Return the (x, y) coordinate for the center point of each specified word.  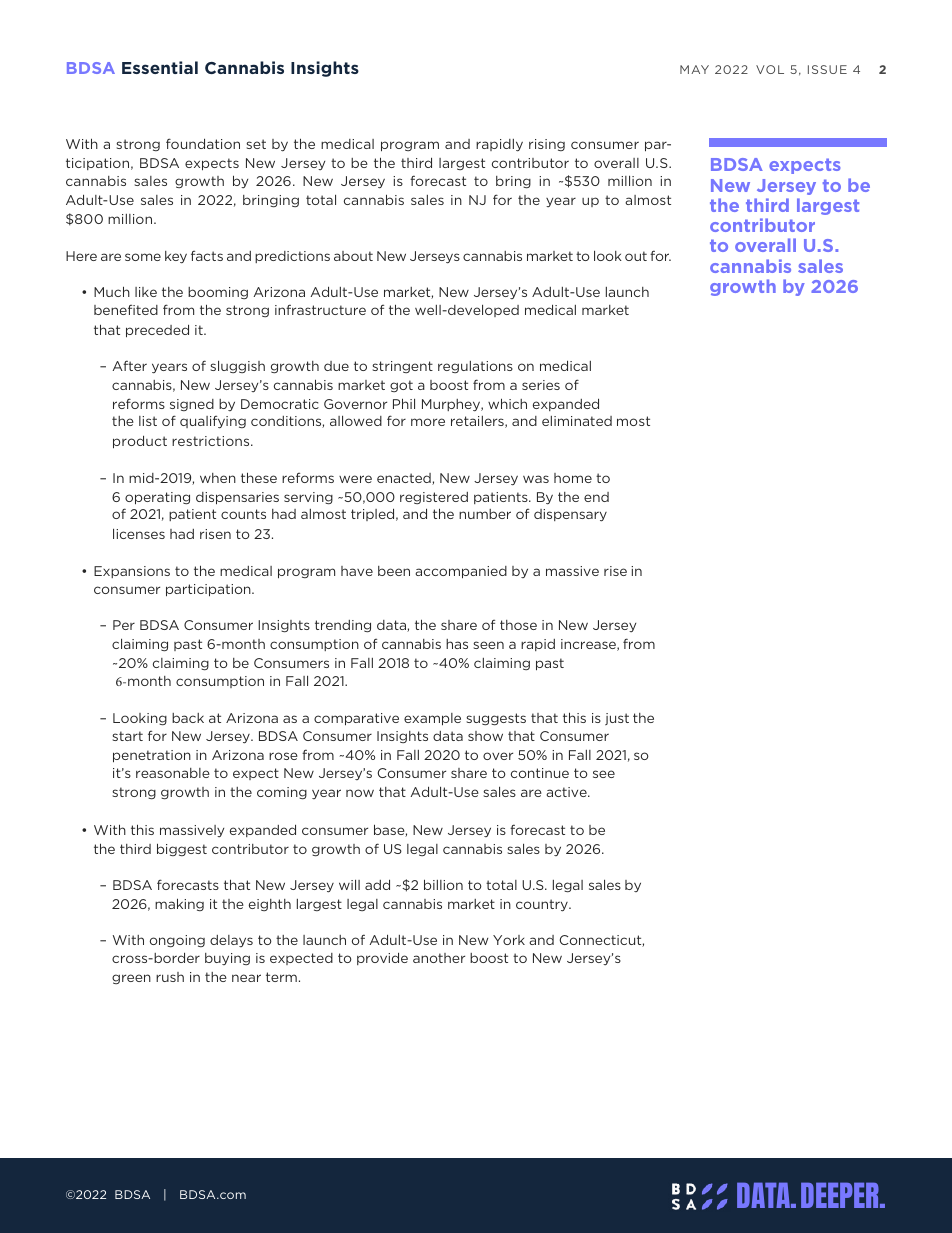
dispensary (570, 515)
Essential (160, 67)
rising (547, 145)
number (485, 514)
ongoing (177, 941)
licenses (139, 533)
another (439, 958)
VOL (770, 69)
